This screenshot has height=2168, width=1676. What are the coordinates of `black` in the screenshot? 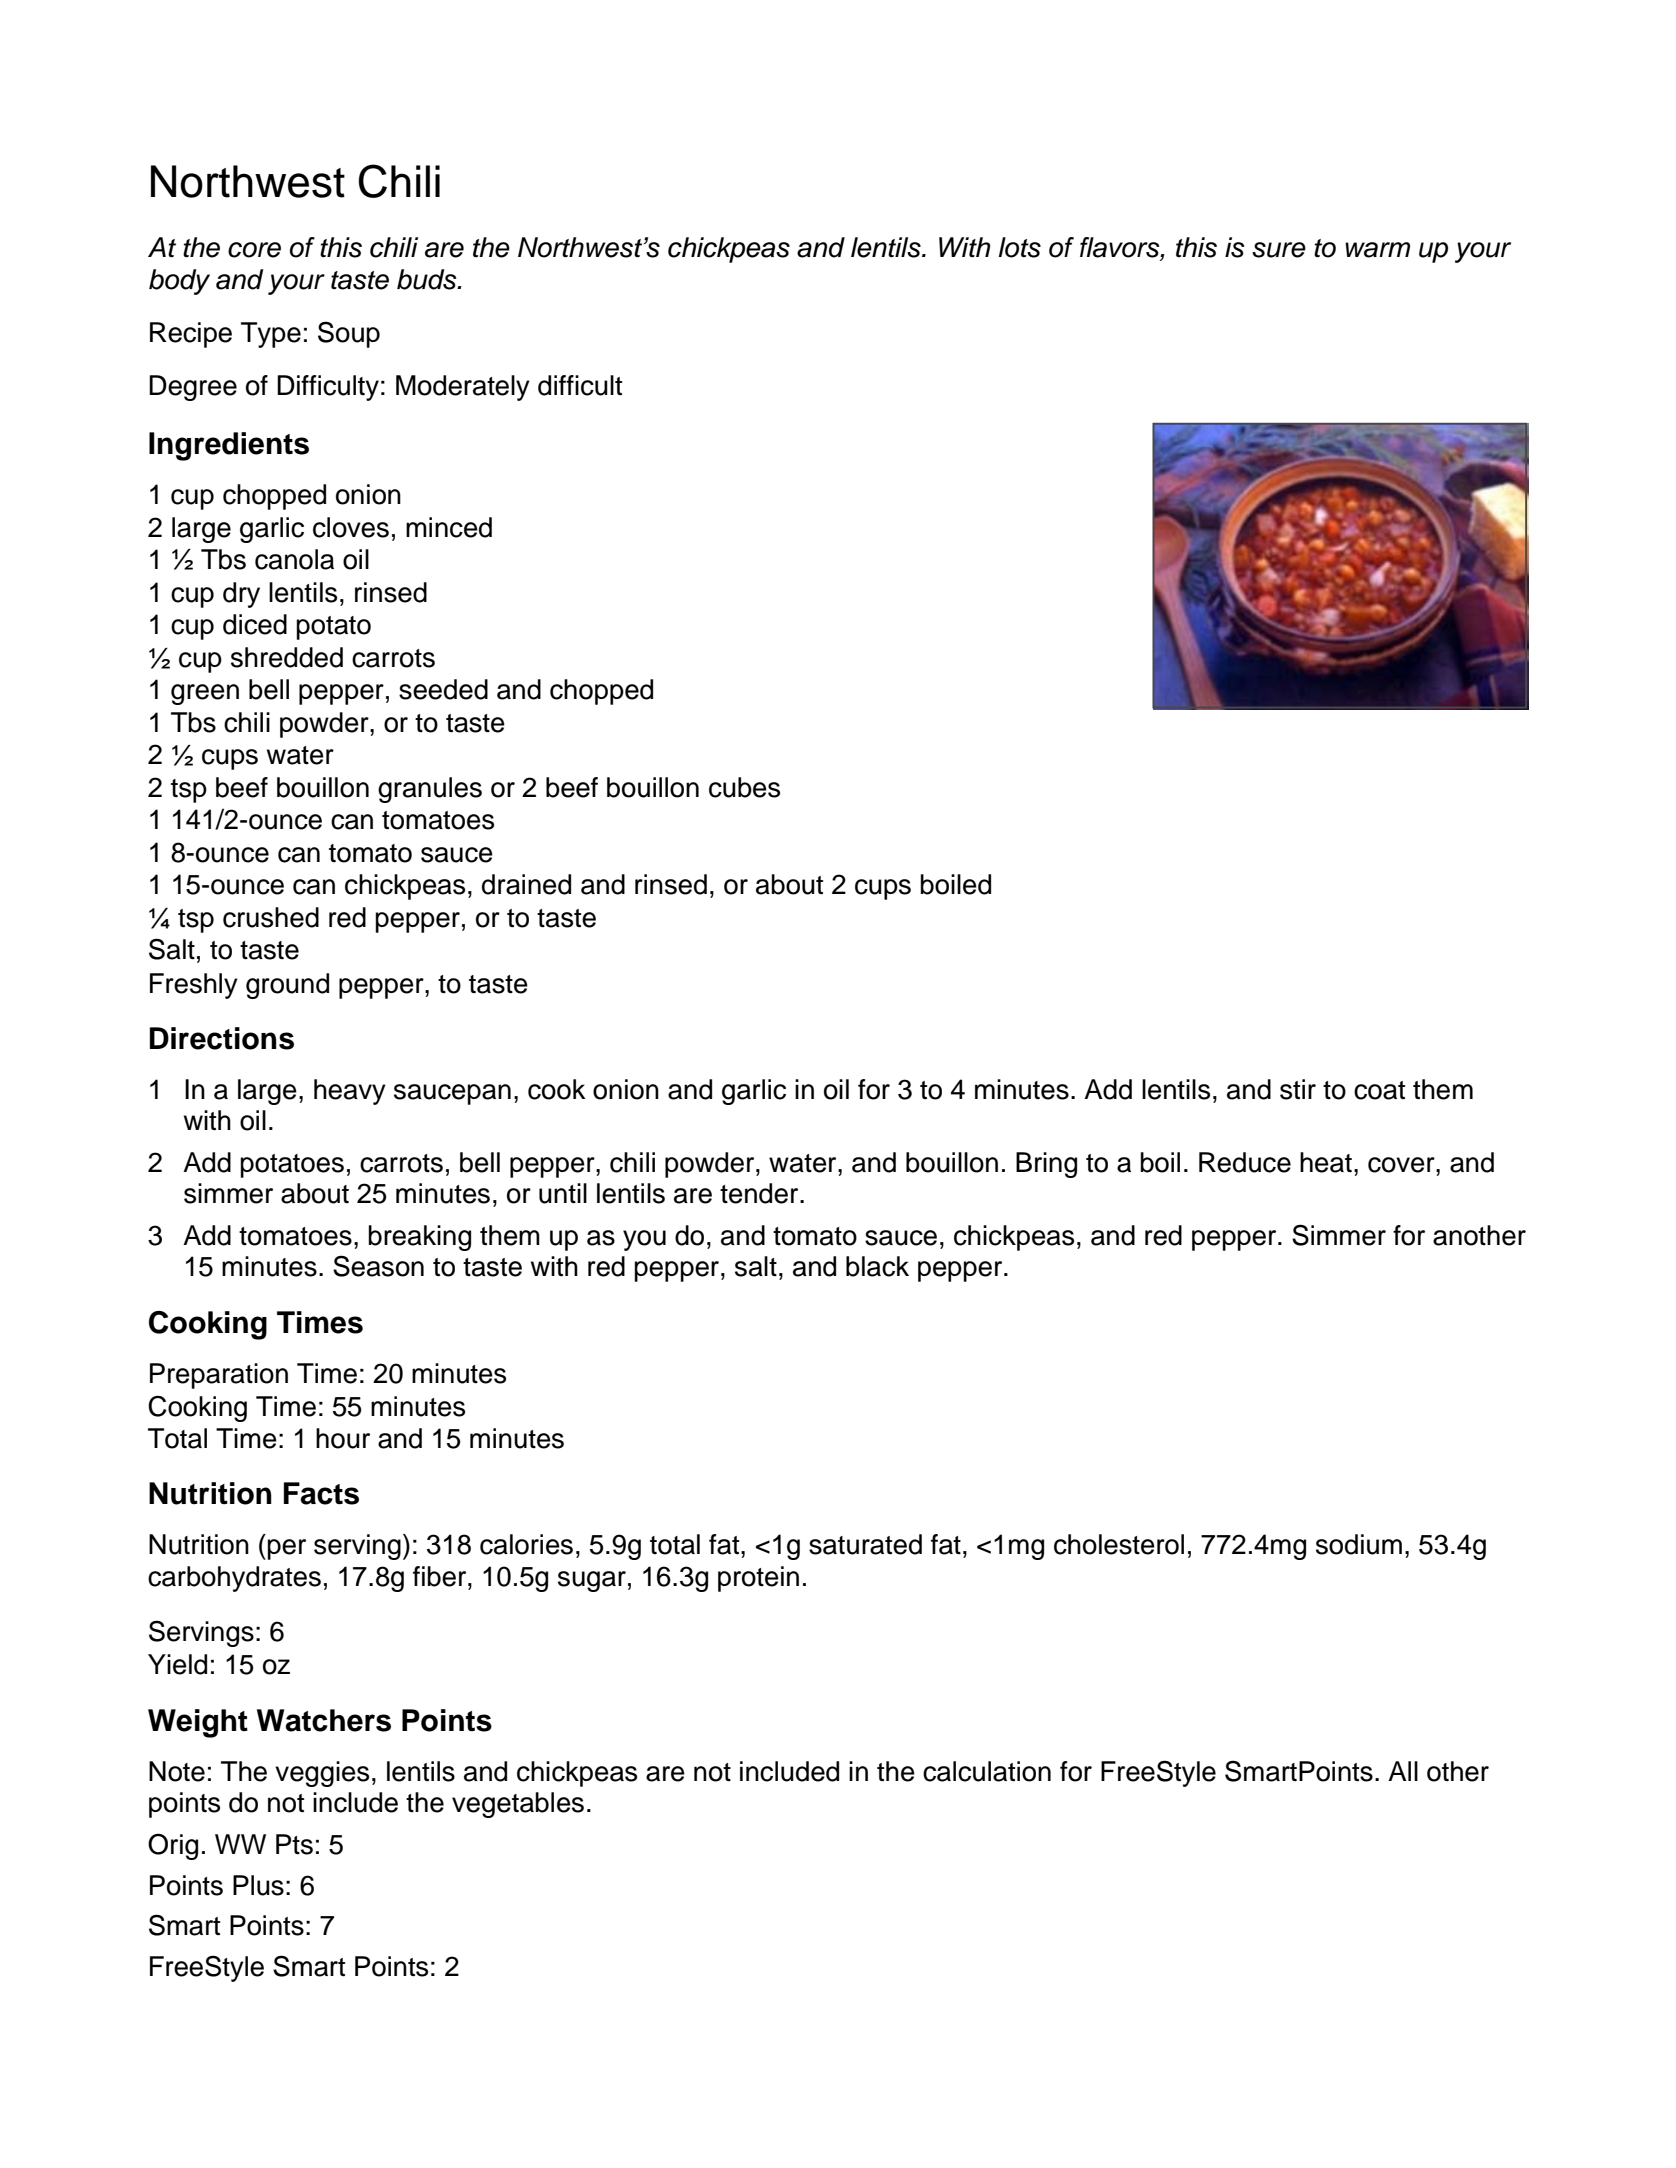 It's located at (877, 1266).
